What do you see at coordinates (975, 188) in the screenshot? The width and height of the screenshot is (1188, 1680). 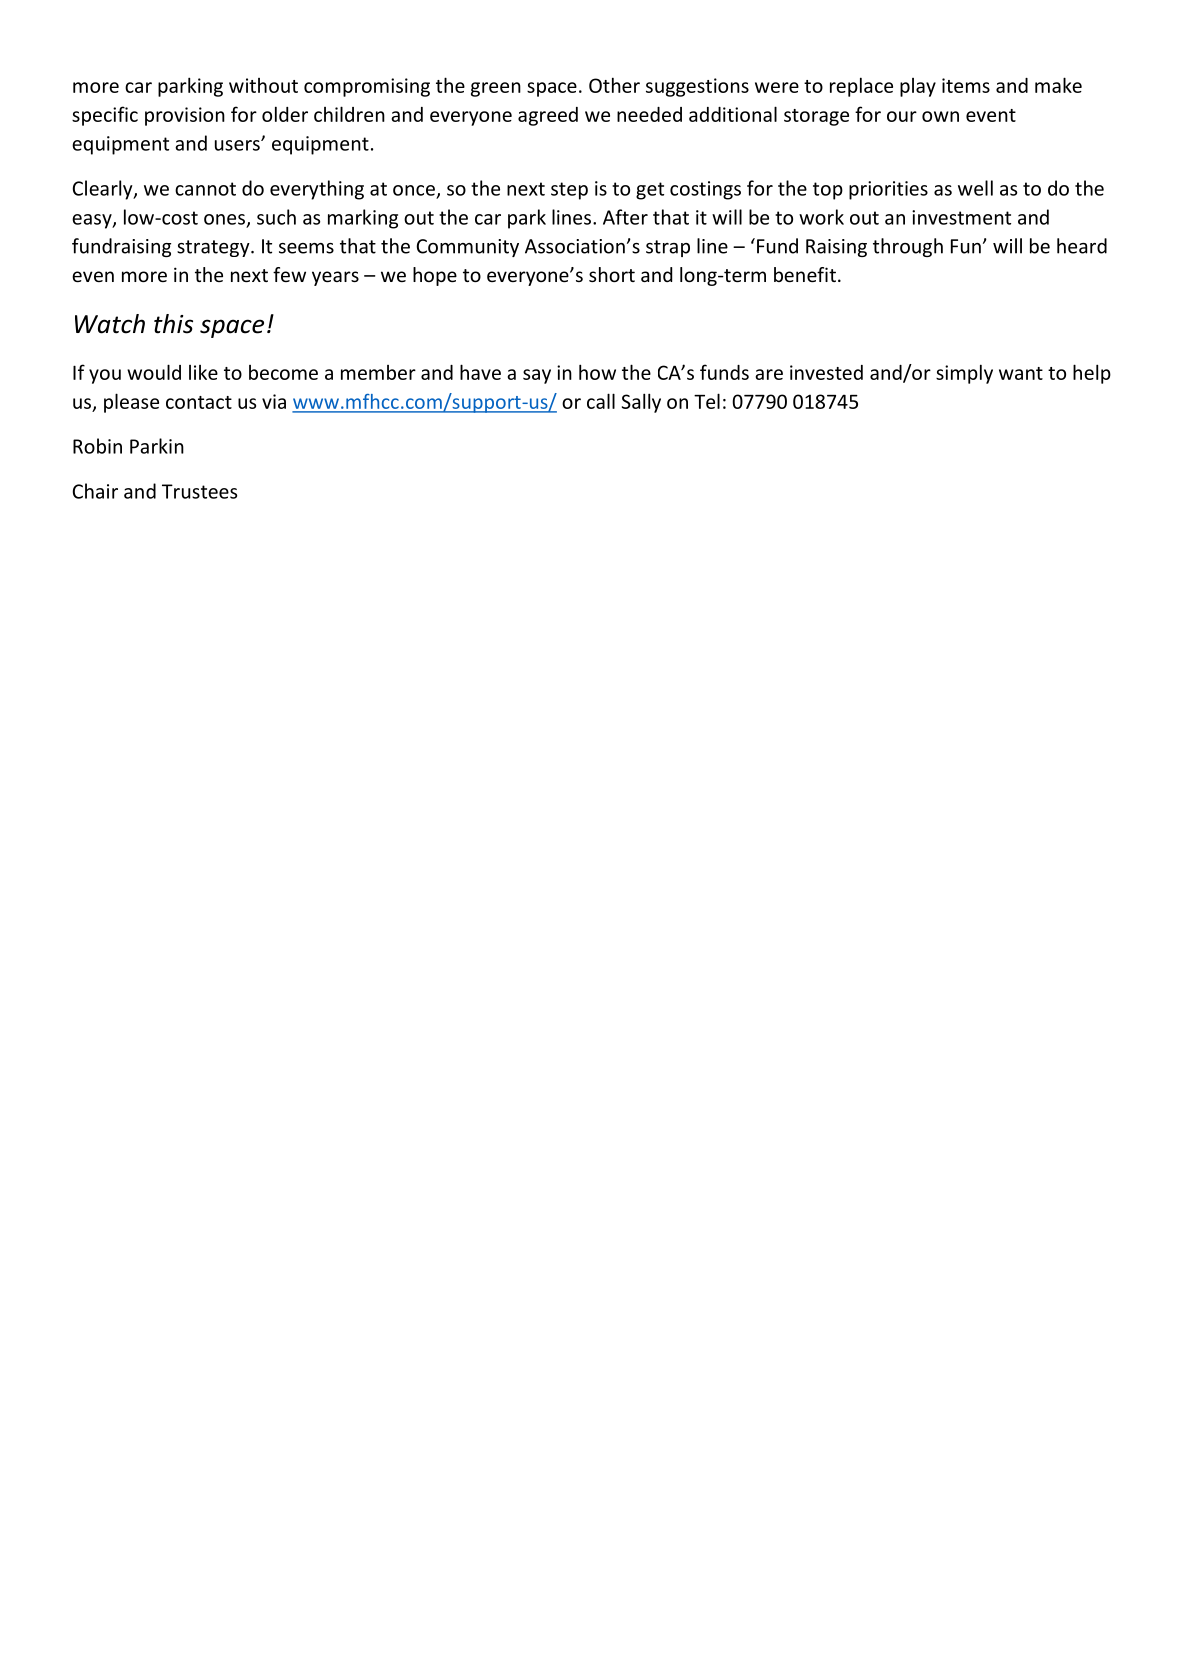 I see `well` at bounding box center [975, 188].
